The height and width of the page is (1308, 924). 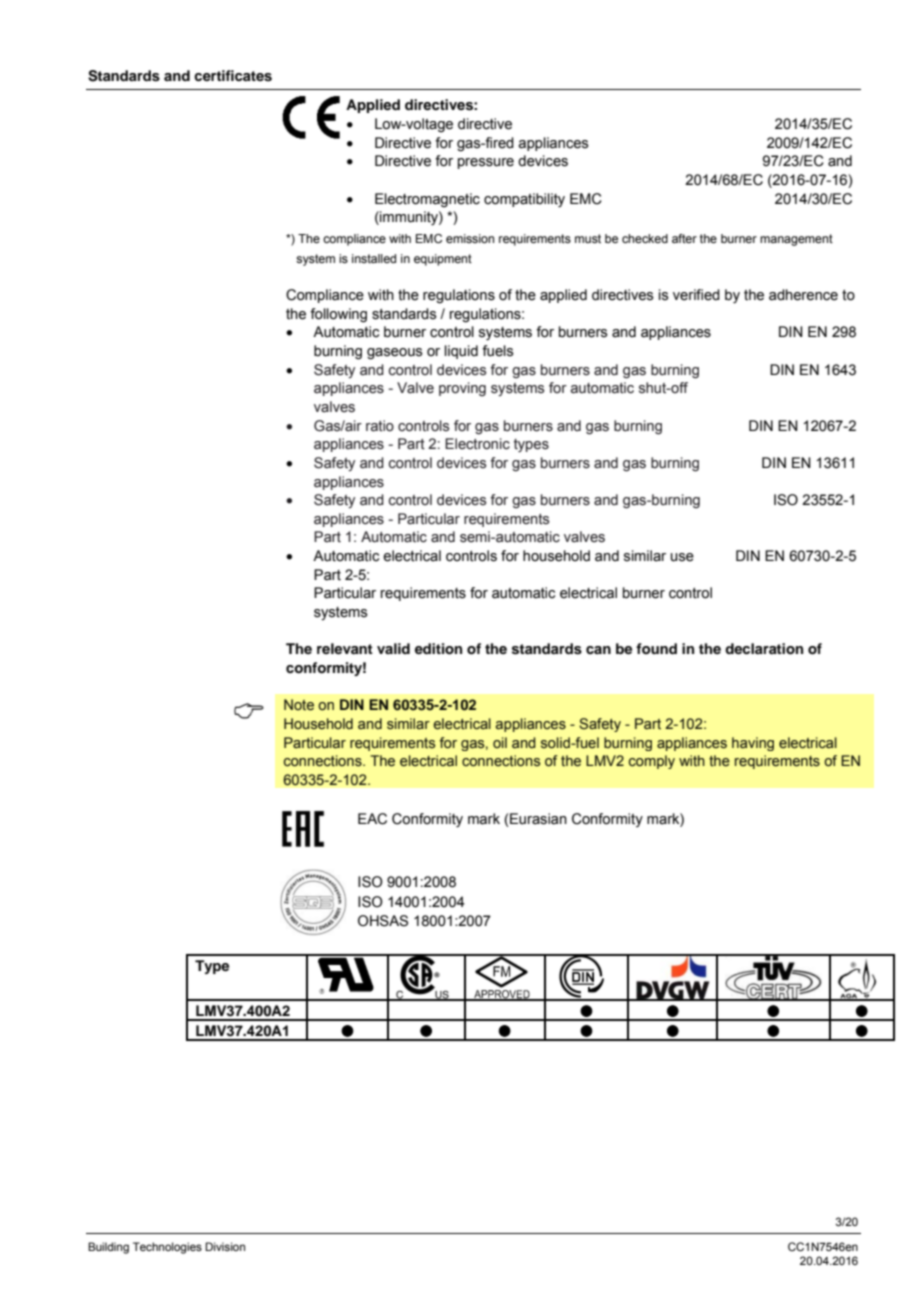 I want to click on edition, so click(x=438, y=649).
